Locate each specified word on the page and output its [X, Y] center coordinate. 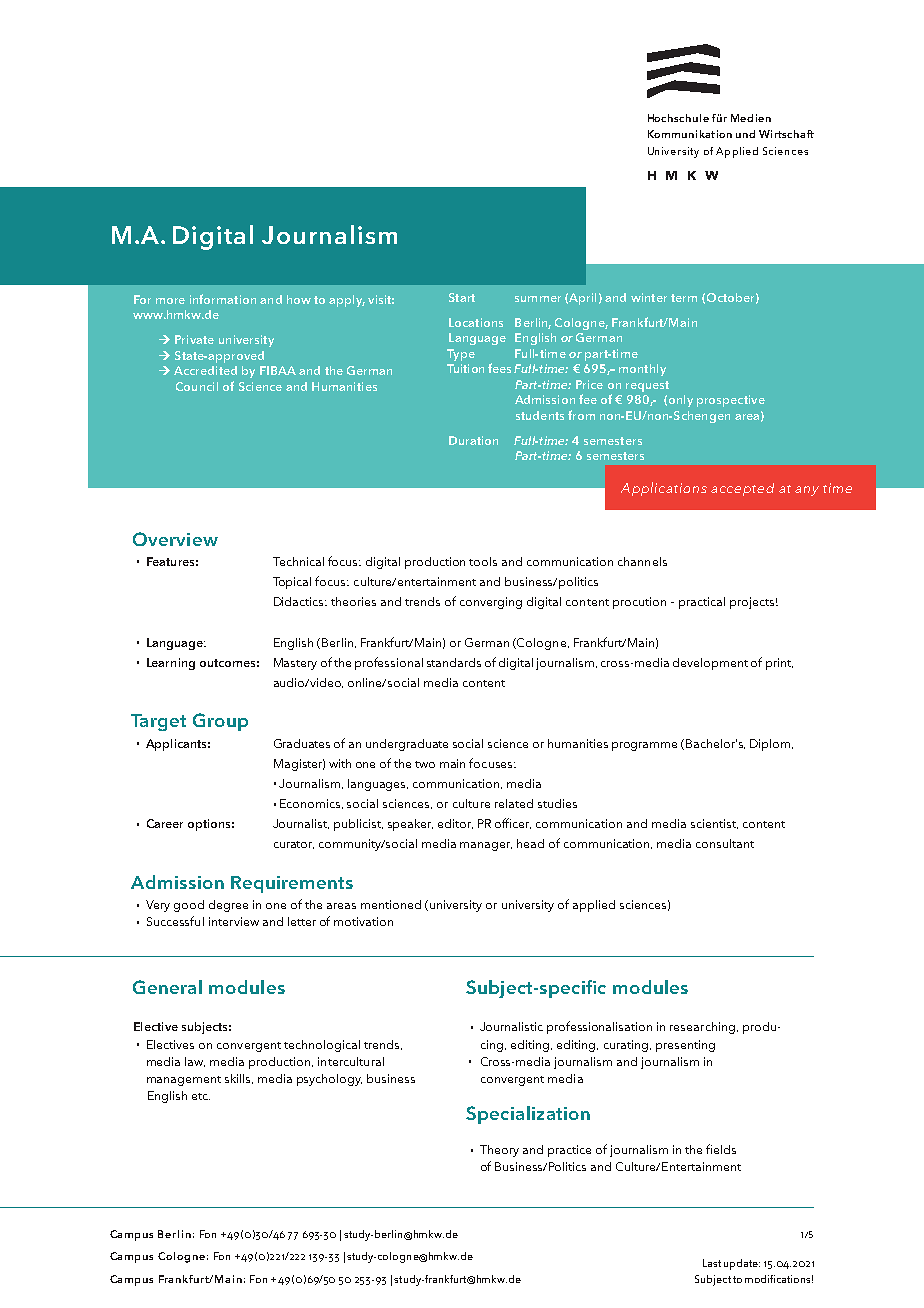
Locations [476, 322]
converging [491, 603]
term [684, 298]
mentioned [391, 904]
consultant [725, 843]
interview [234, 921]
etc [201, 1096]
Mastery [295, 664]
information [223, 299]
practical [702, 603]
